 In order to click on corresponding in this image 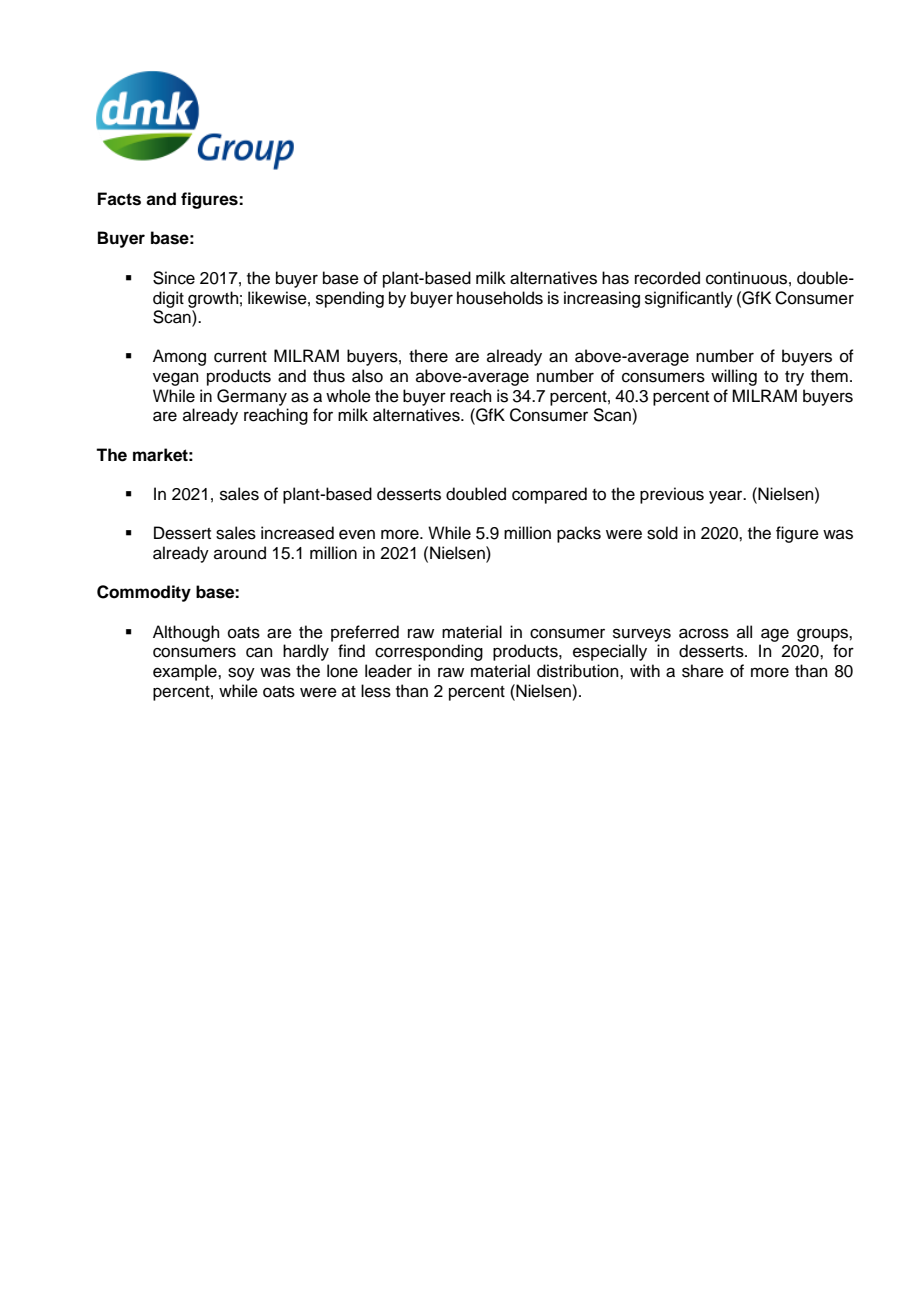, I will do `click(429, 652)`.
